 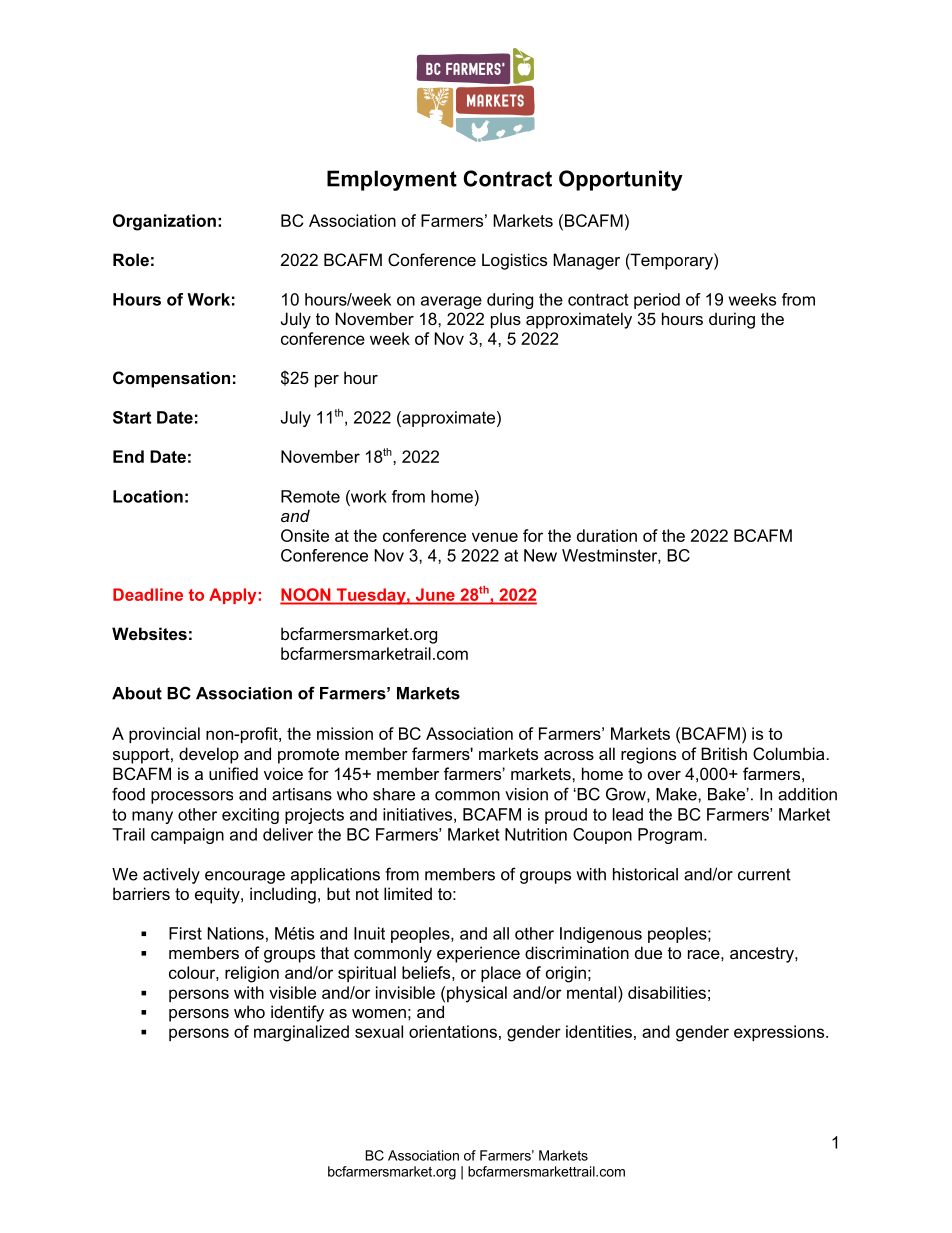 I want to click on religion, so click(x=252, y=974).
